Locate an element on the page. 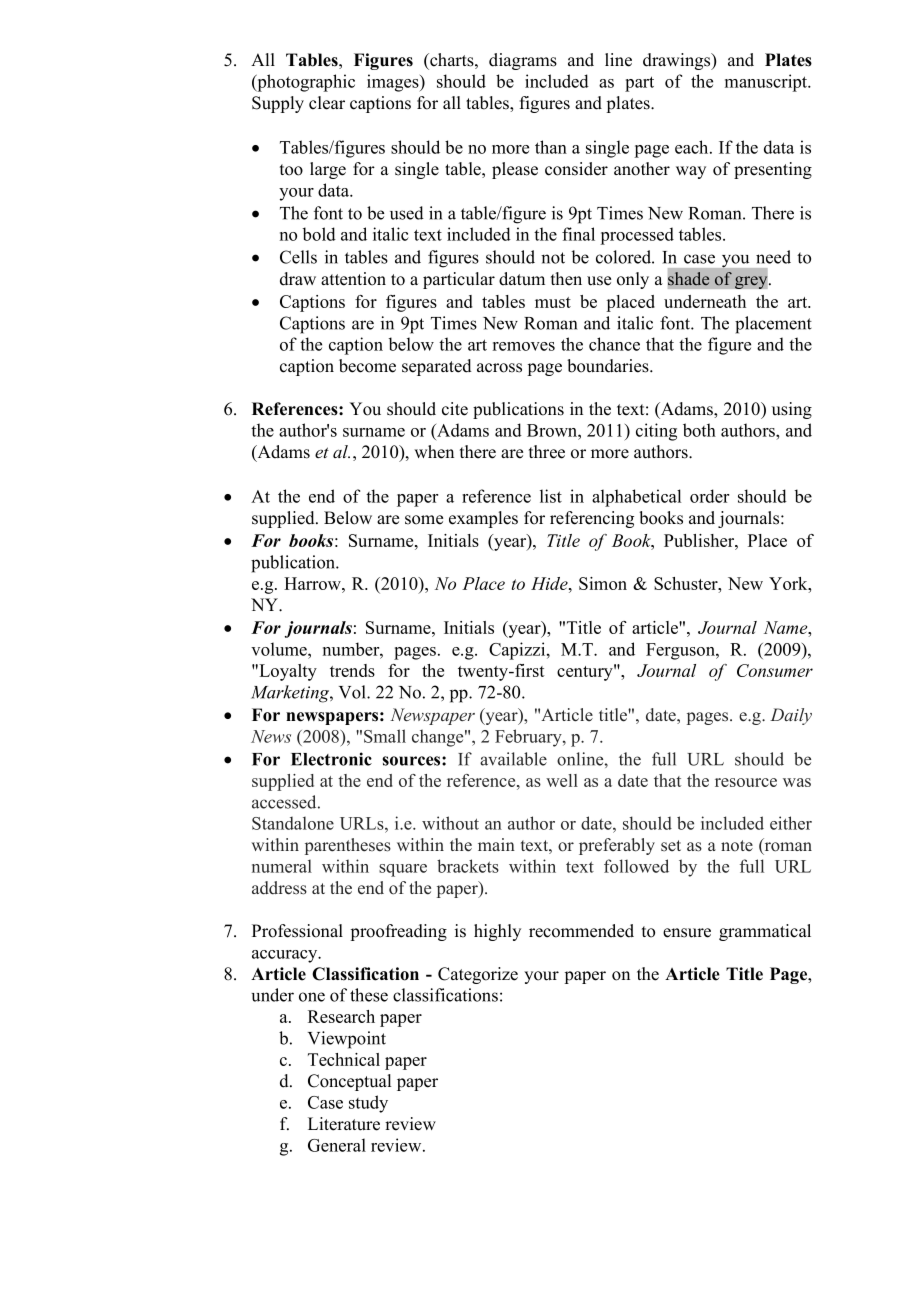 The width and height of the document is (924, 1308). need is located at coordinates (773, 257).
